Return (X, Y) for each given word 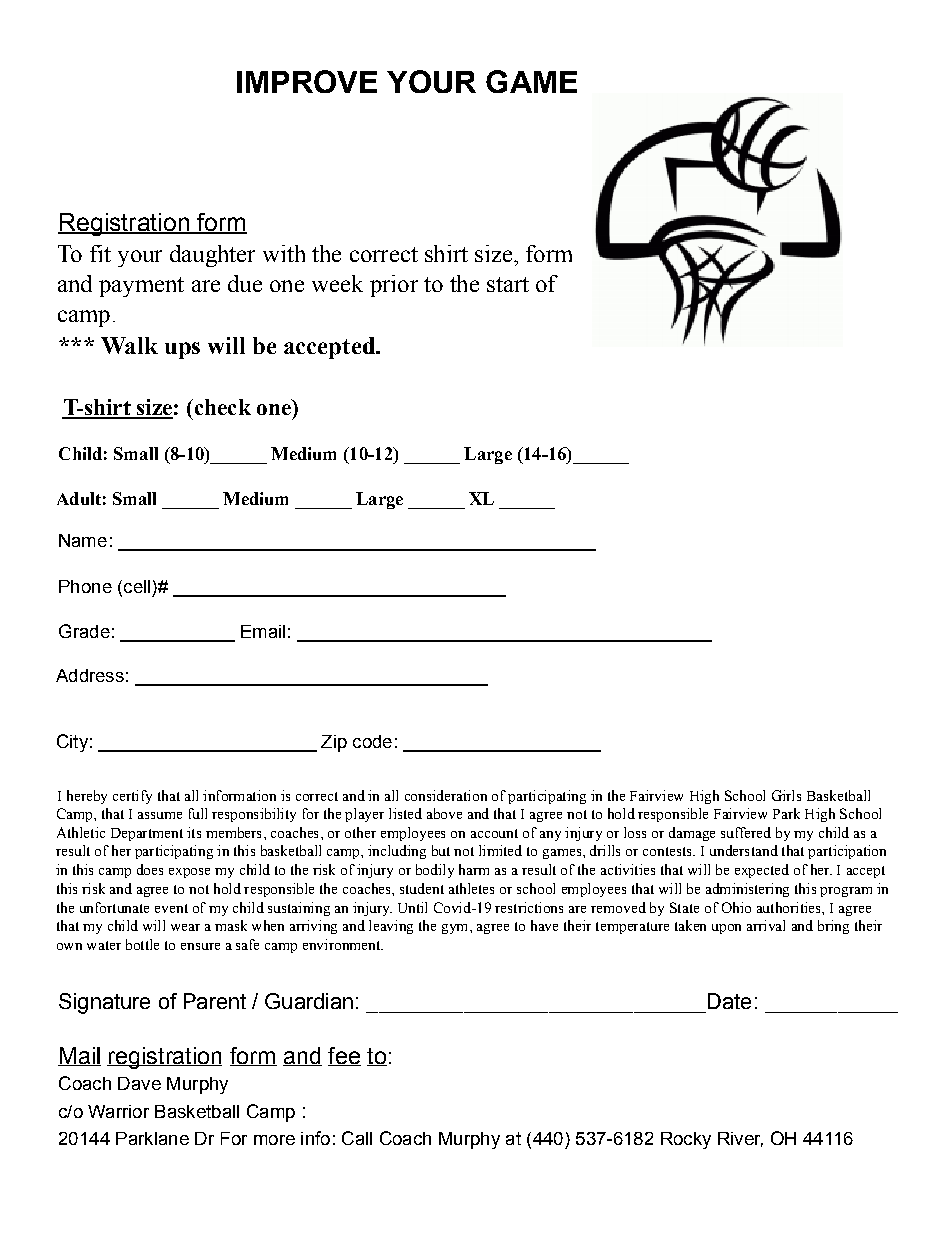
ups (182, 350)
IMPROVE (307, 81)
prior (394, 286)
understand (744, 850)
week (337, 283)
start (508, 284)
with (284, 253)
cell (137, 586)
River (740, 1139)
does (150, 869)
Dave (139, 1083)
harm (474, 869)
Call (357, 1138)
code (372, 741)
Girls (786, 795)
